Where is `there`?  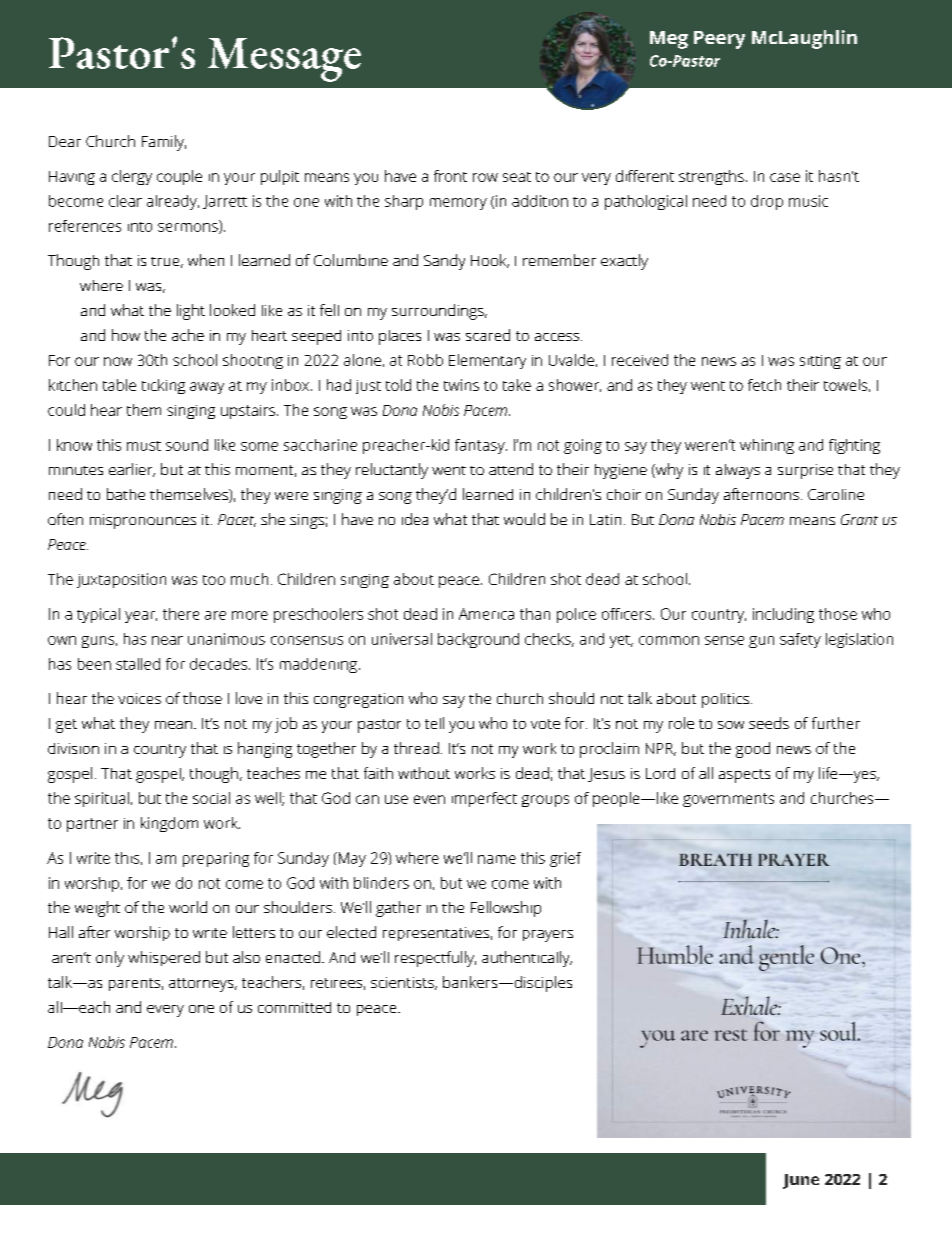 there is located at coordinates (181, 614).
